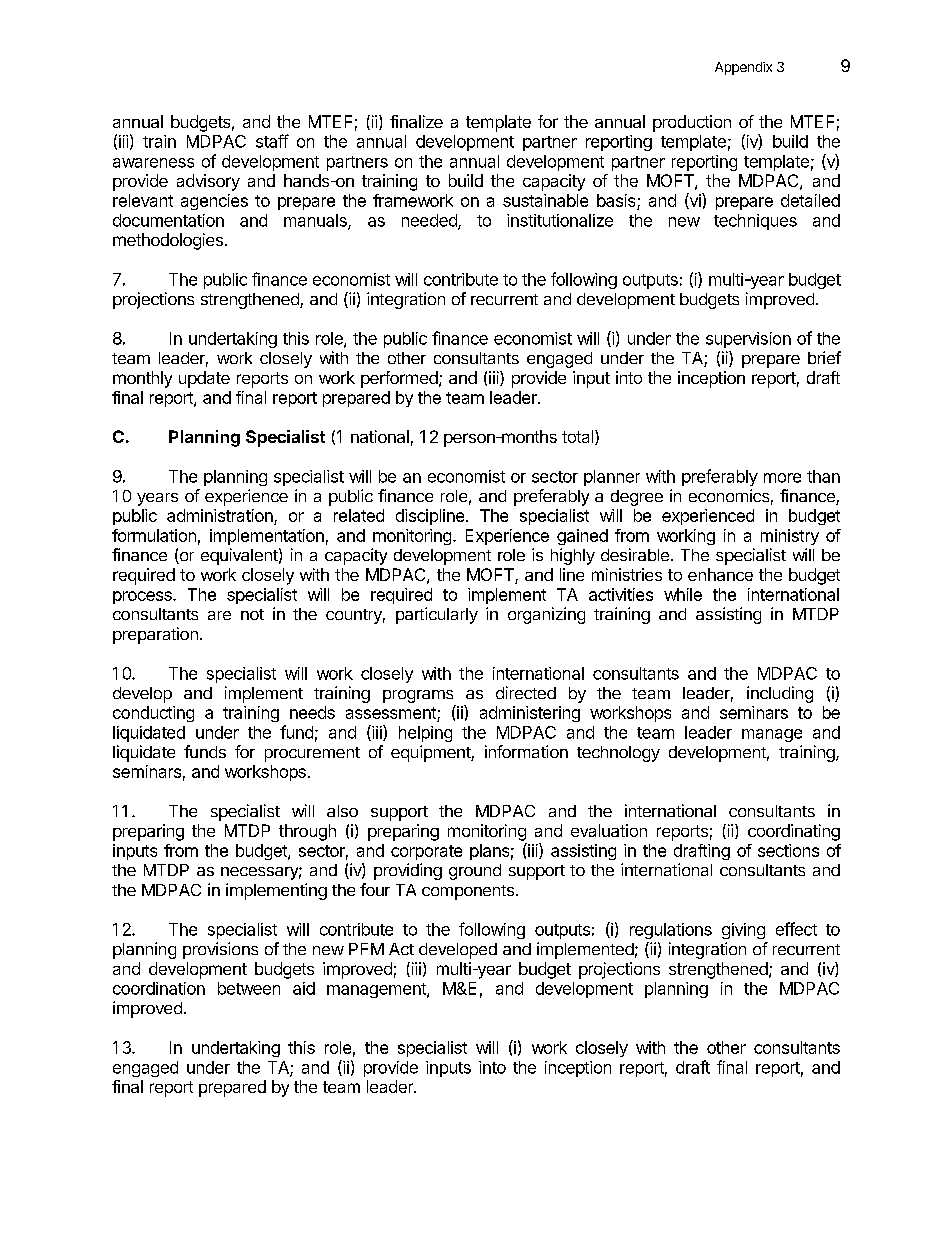  Describe the element at coordinates (272, 141) in the image. I see `staff` at that location.
